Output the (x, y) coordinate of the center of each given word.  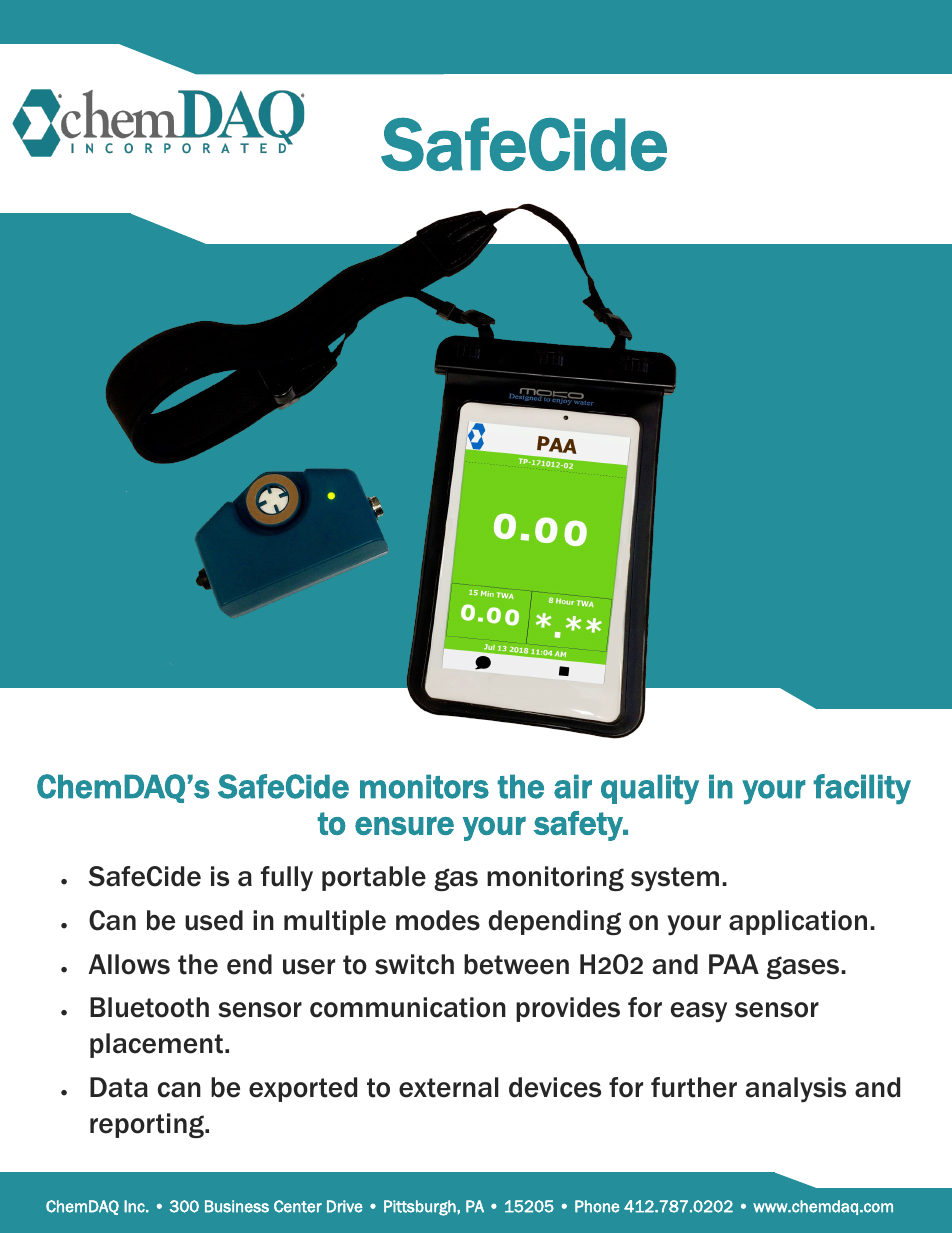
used (214, 920)
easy (699, 1012)
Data (119, 1087)
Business (237, 1206)
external (449, 1087)
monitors (424, 786)
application (798, 922)
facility (862, 789)
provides (568, 1009)
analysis (796, 1089)
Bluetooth (149, 1007)
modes (438, 920)
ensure (404, 825)
